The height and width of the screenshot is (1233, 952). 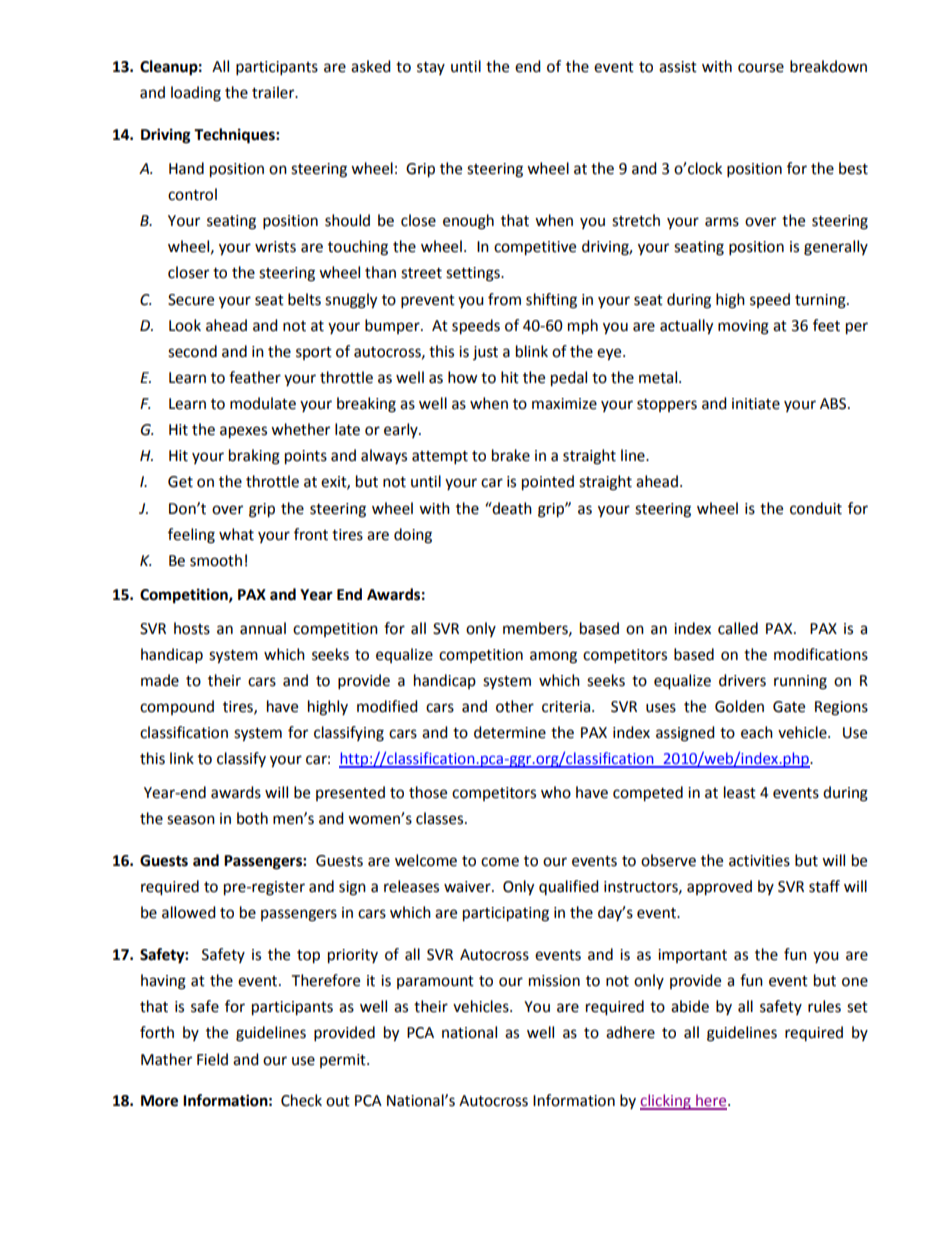 I want to click on mission, so click(x=554, y=981).
